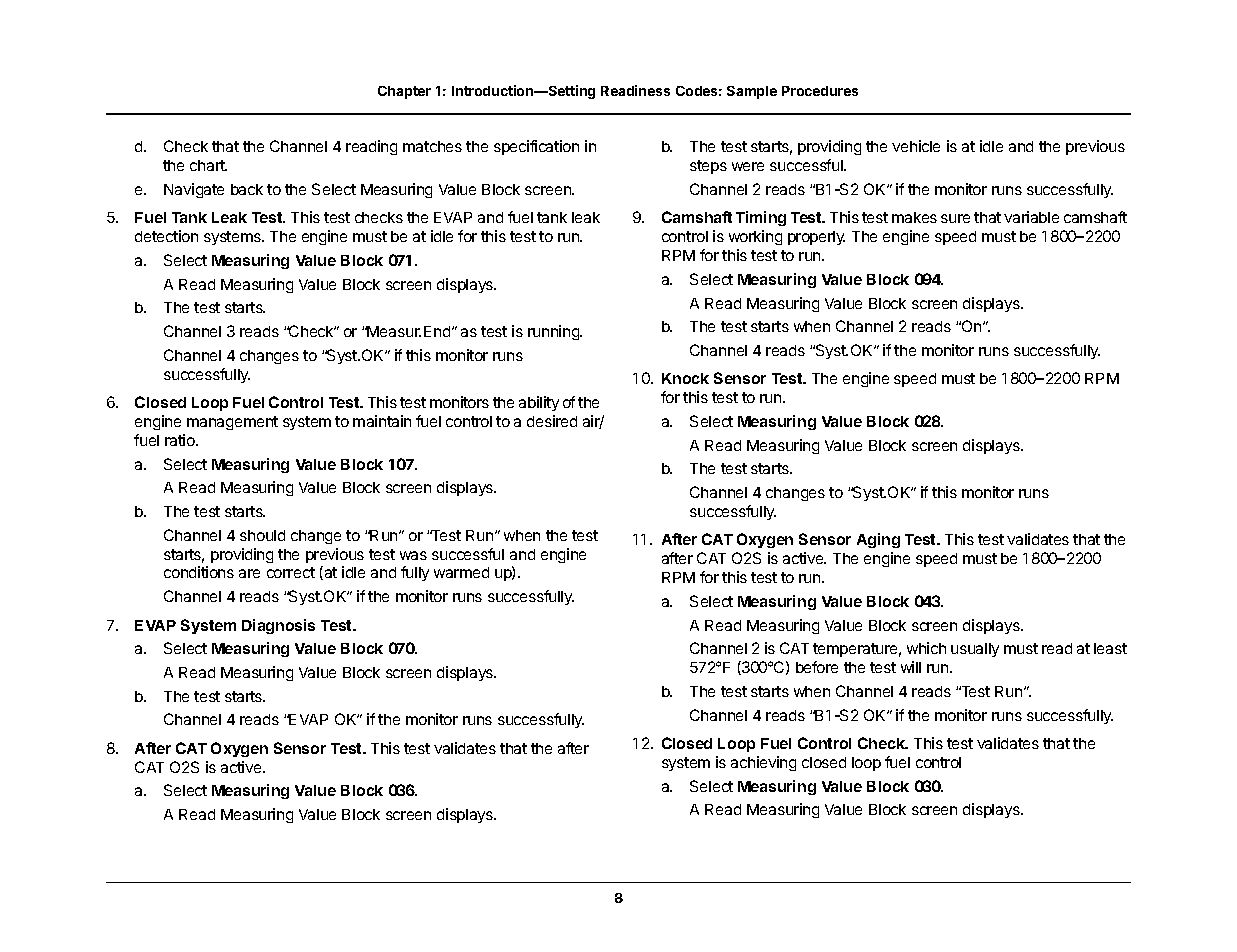  Describe the element at coordinates (552, 421) in the screenshot. I see `desired` at that location.
